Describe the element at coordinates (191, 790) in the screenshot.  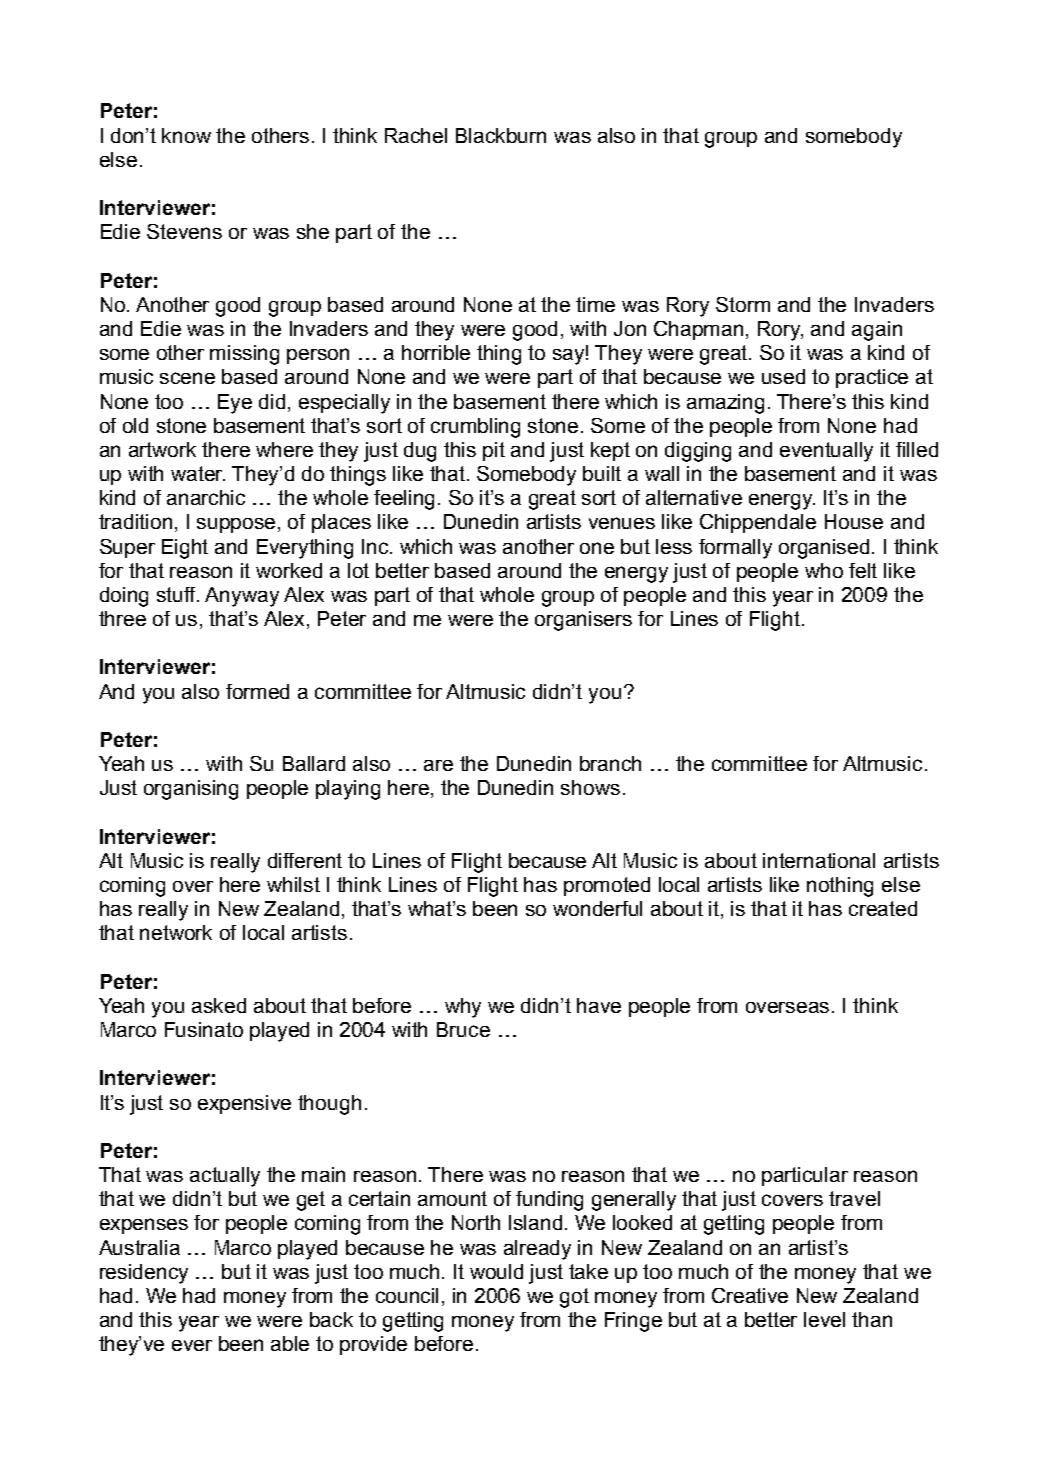
I see `organising` at that location.
